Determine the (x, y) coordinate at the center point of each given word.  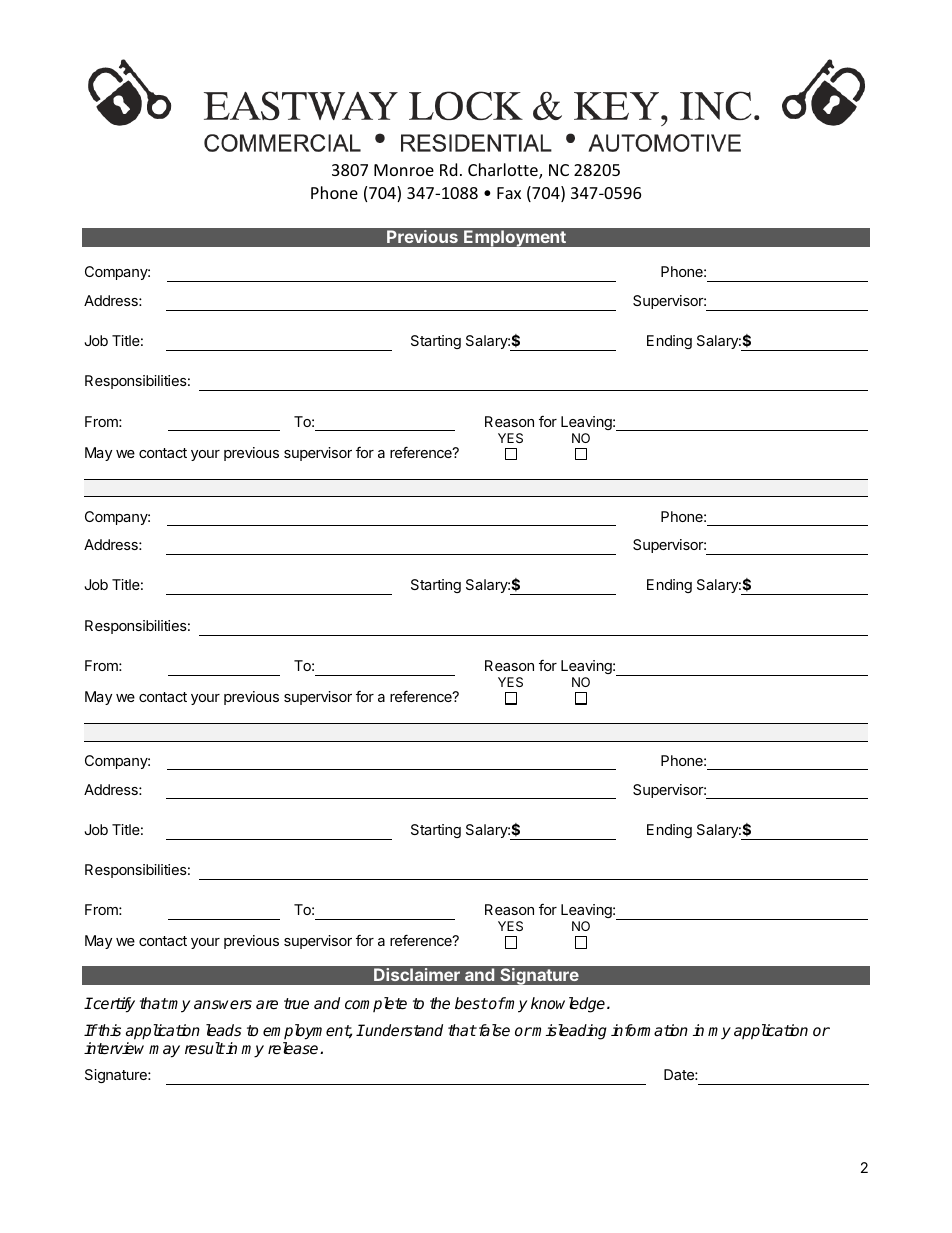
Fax (509, 193)
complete (376, 1004)
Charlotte (504, 171)
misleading (569, 1032)
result (205, 1048)
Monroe (404, 170)
